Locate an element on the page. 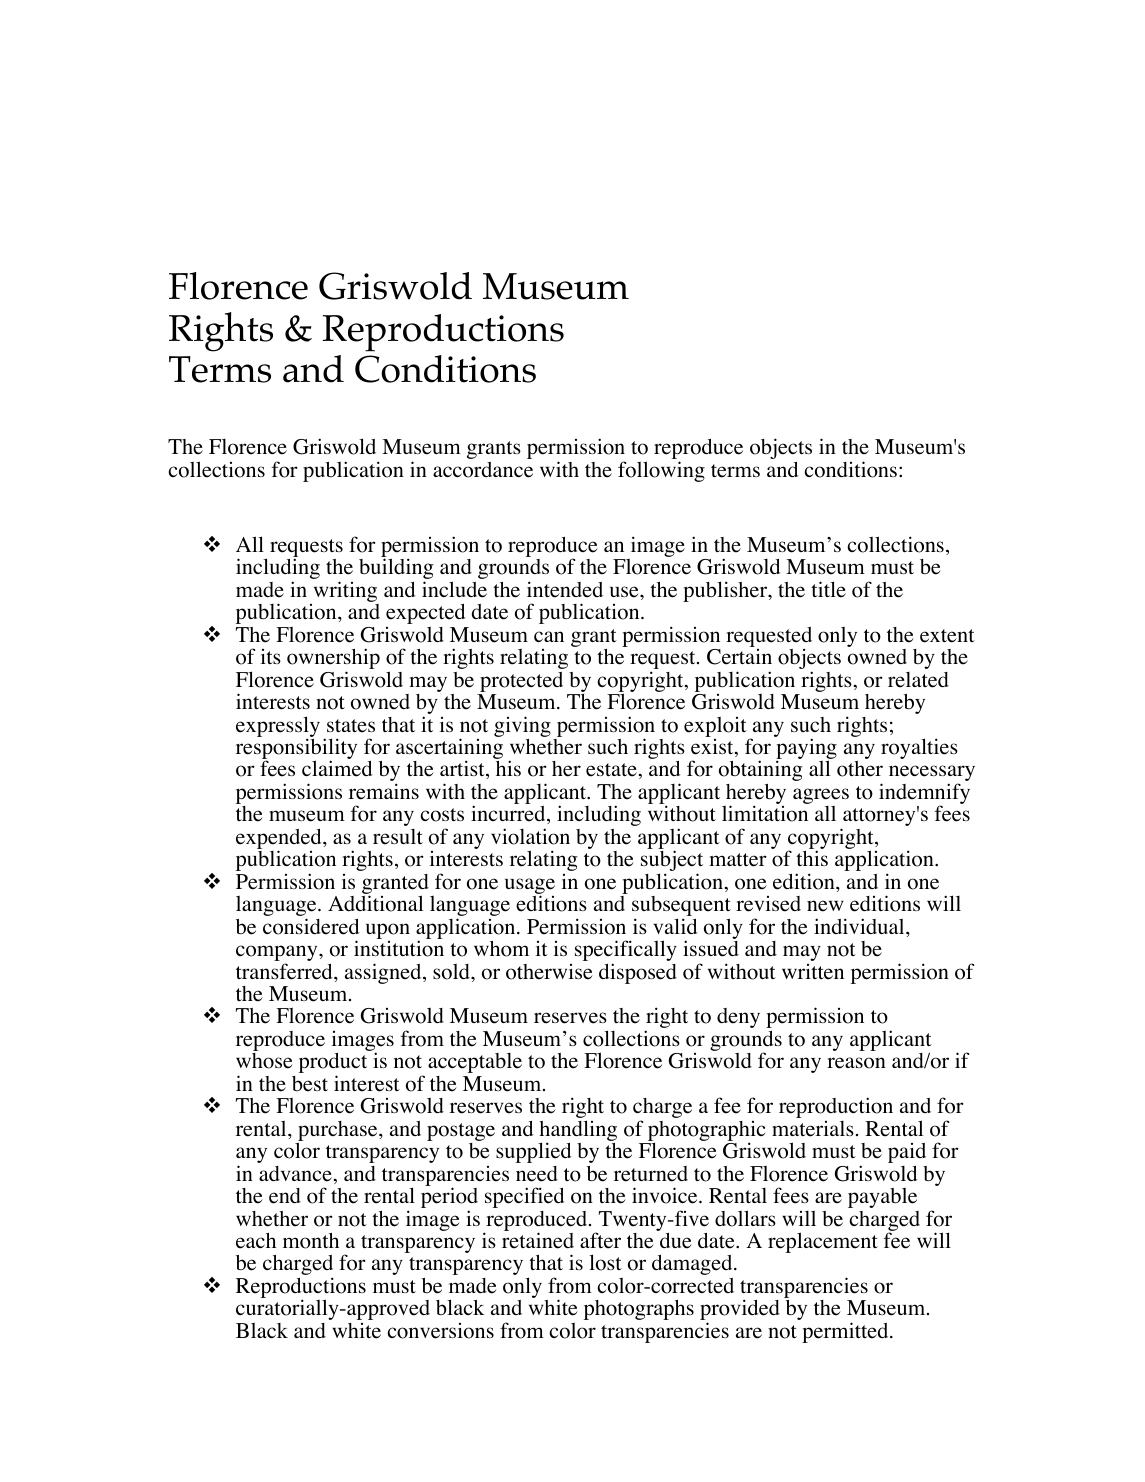  related is located at coordinates (918, 680).
